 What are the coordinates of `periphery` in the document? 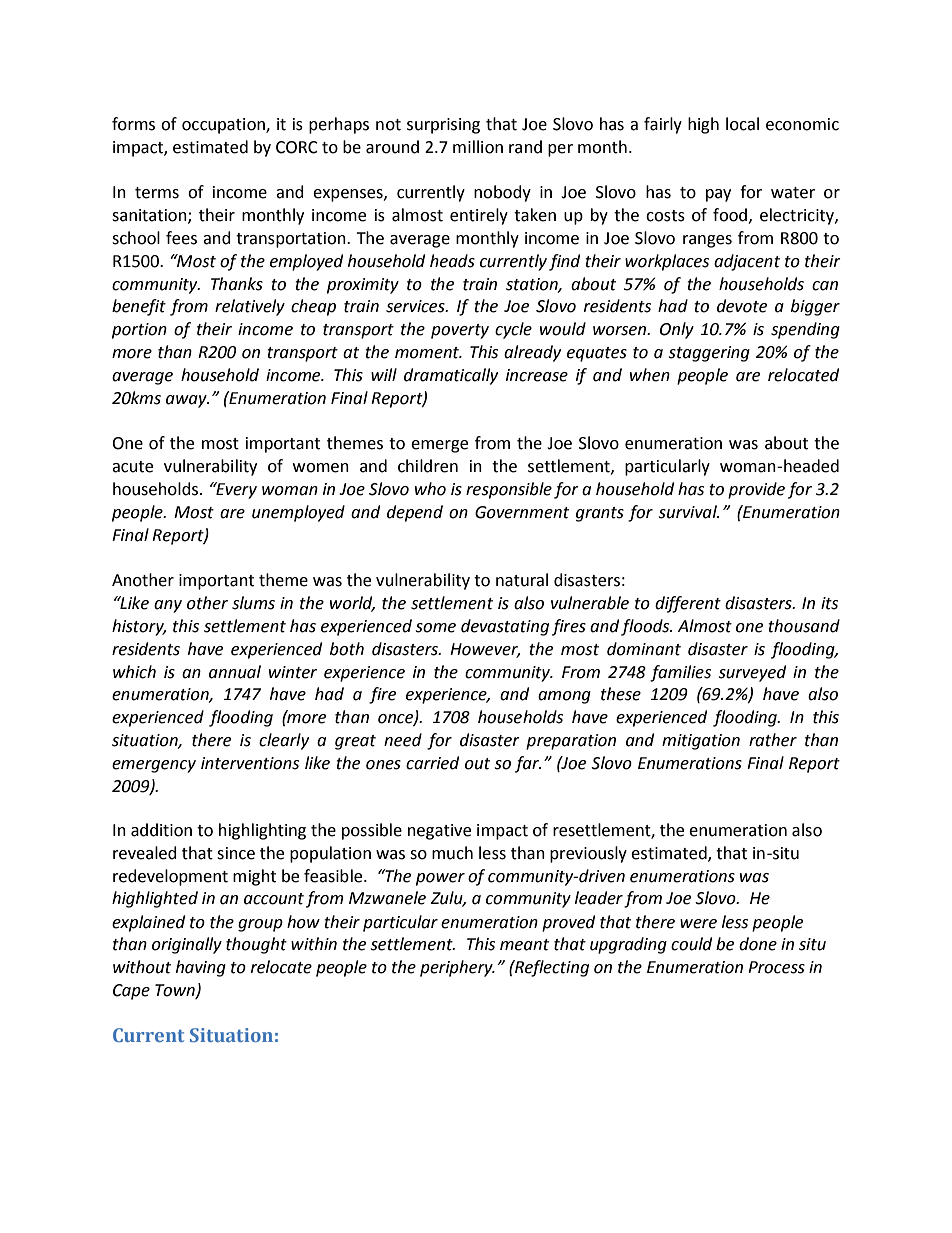 It's located at (457, 968).
